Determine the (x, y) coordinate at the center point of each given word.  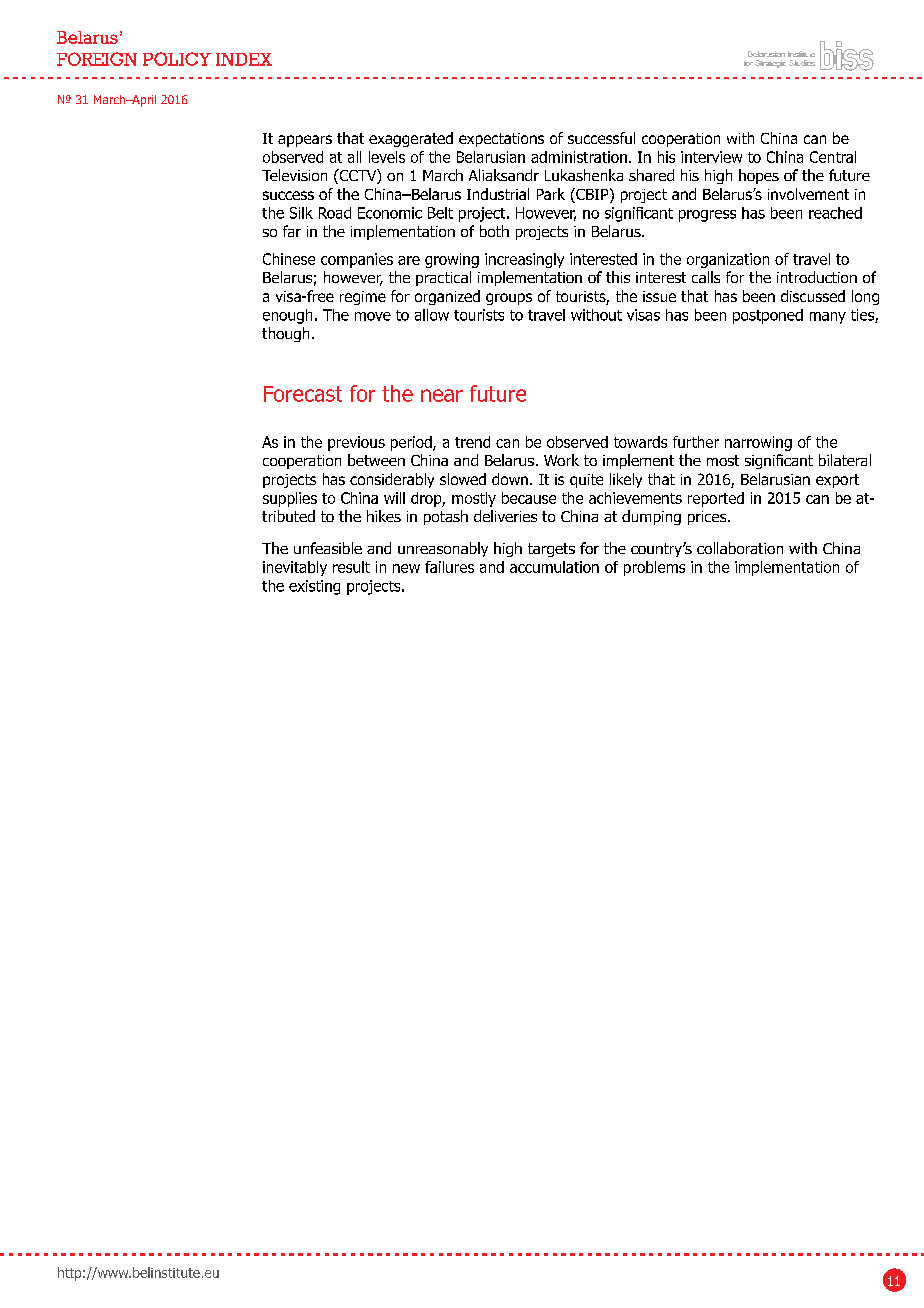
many (828, 318)
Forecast (303, 394)
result (351, 567)
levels (387, 157)
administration (579, 157)
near (442, 395)
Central (833, 157)
